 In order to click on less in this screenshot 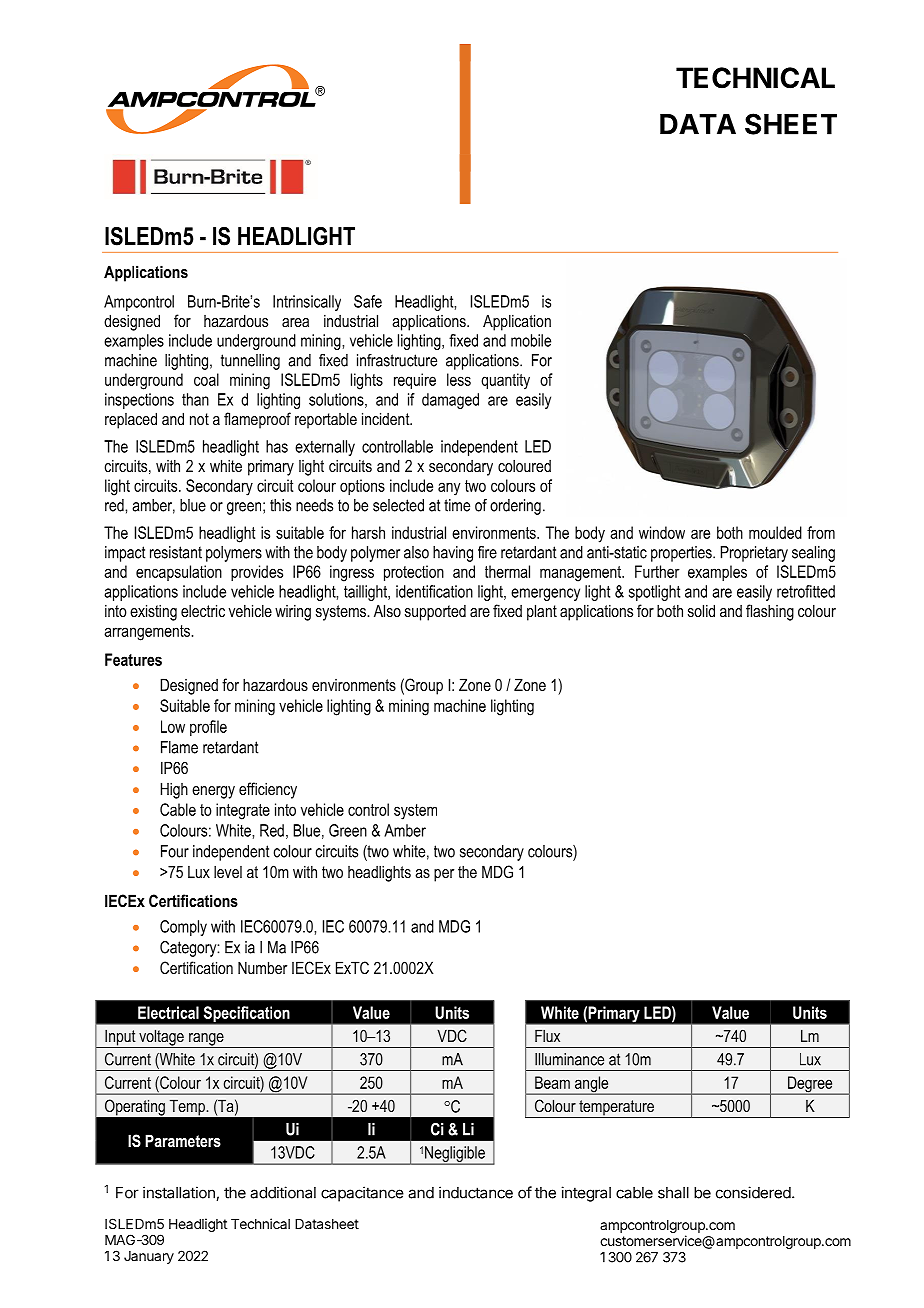, I will do `click(459, 379)`.
